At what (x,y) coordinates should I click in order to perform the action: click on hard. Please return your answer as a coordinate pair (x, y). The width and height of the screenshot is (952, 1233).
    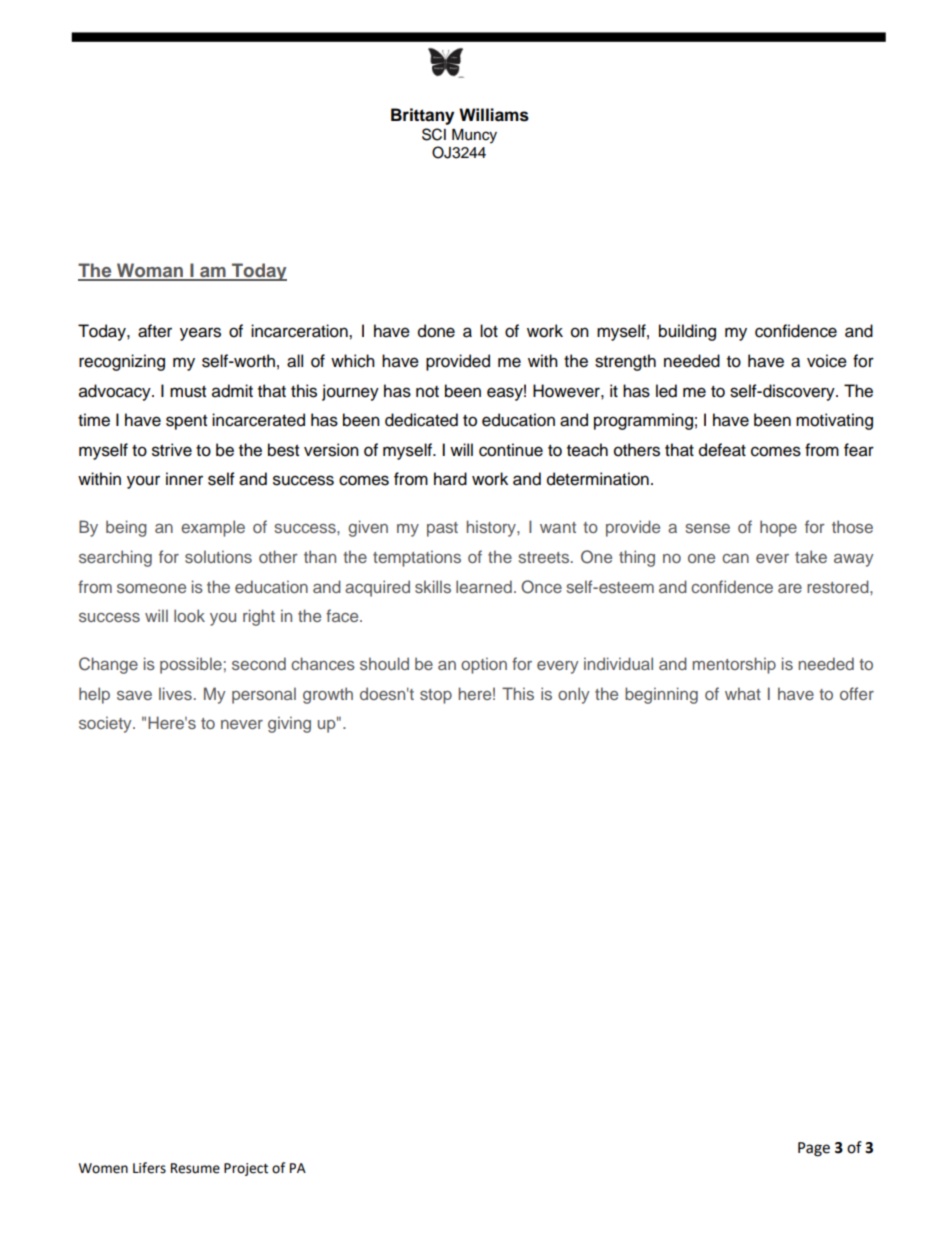
    Looking at the image, I should click on (450, 479).
